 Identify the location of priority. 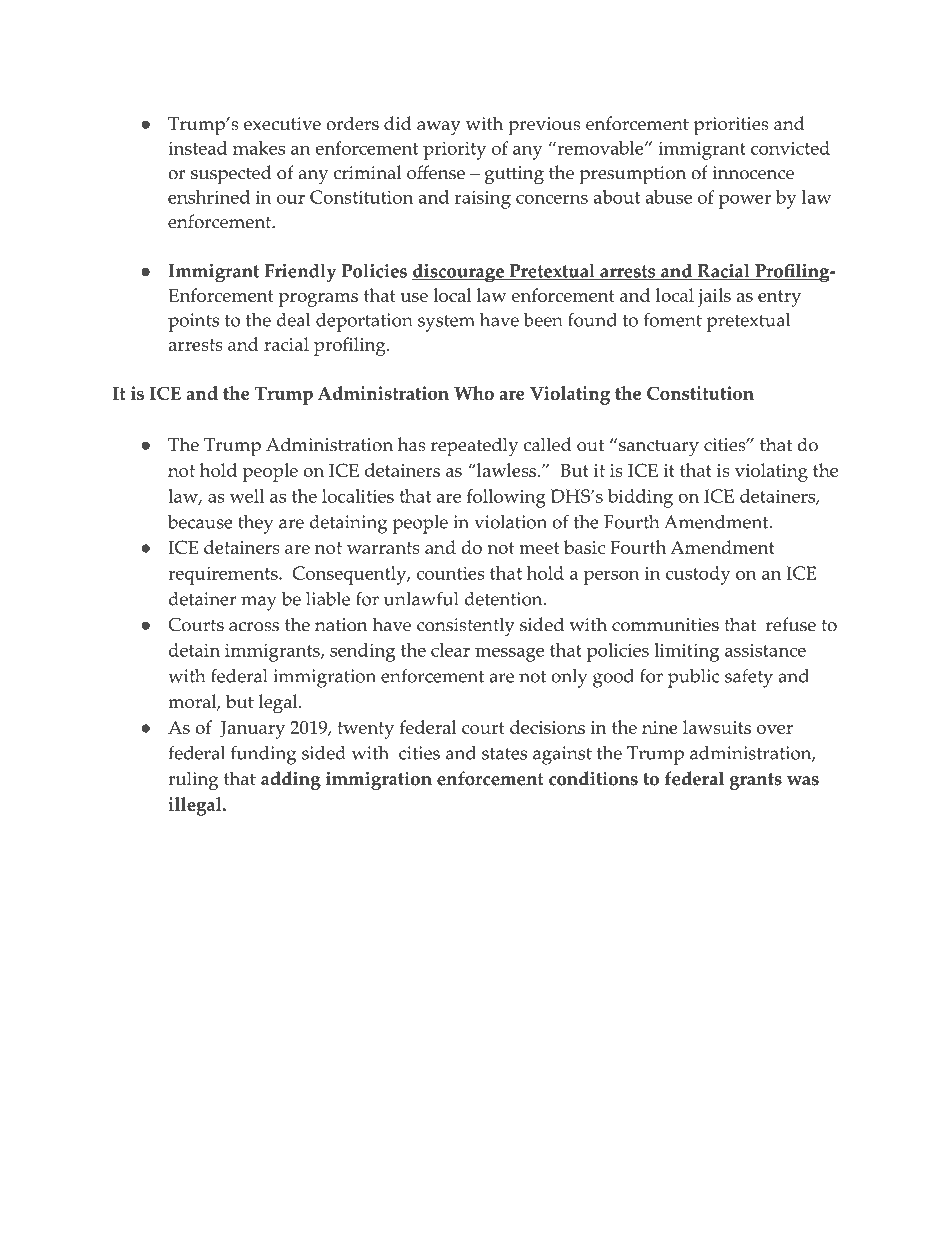
(454, 150).
